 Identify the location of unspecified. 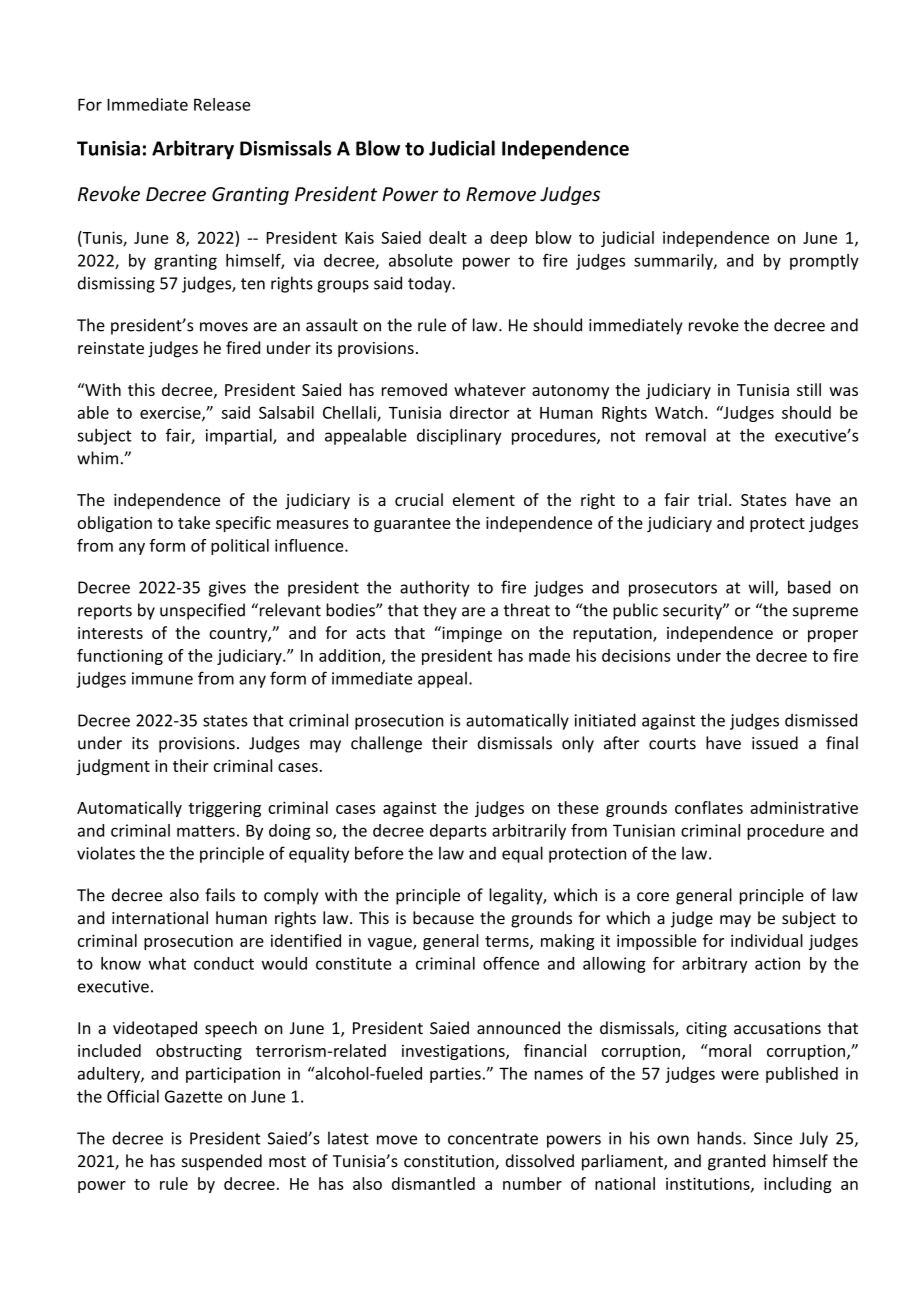
(202, 611).
